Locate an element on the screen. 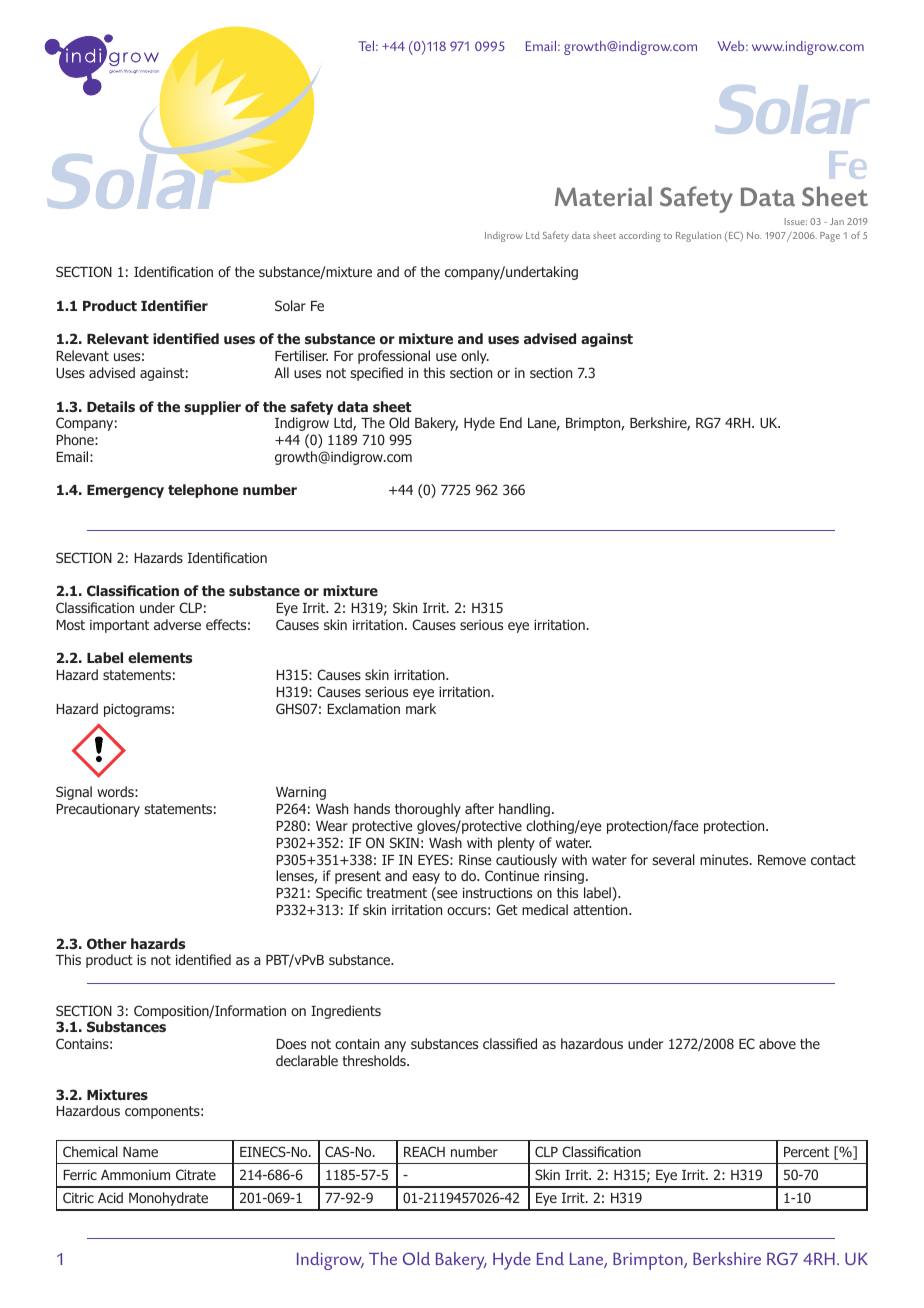 This screenshot has height=1308, width=924. Regulation is located at coordinates (698, 236).
